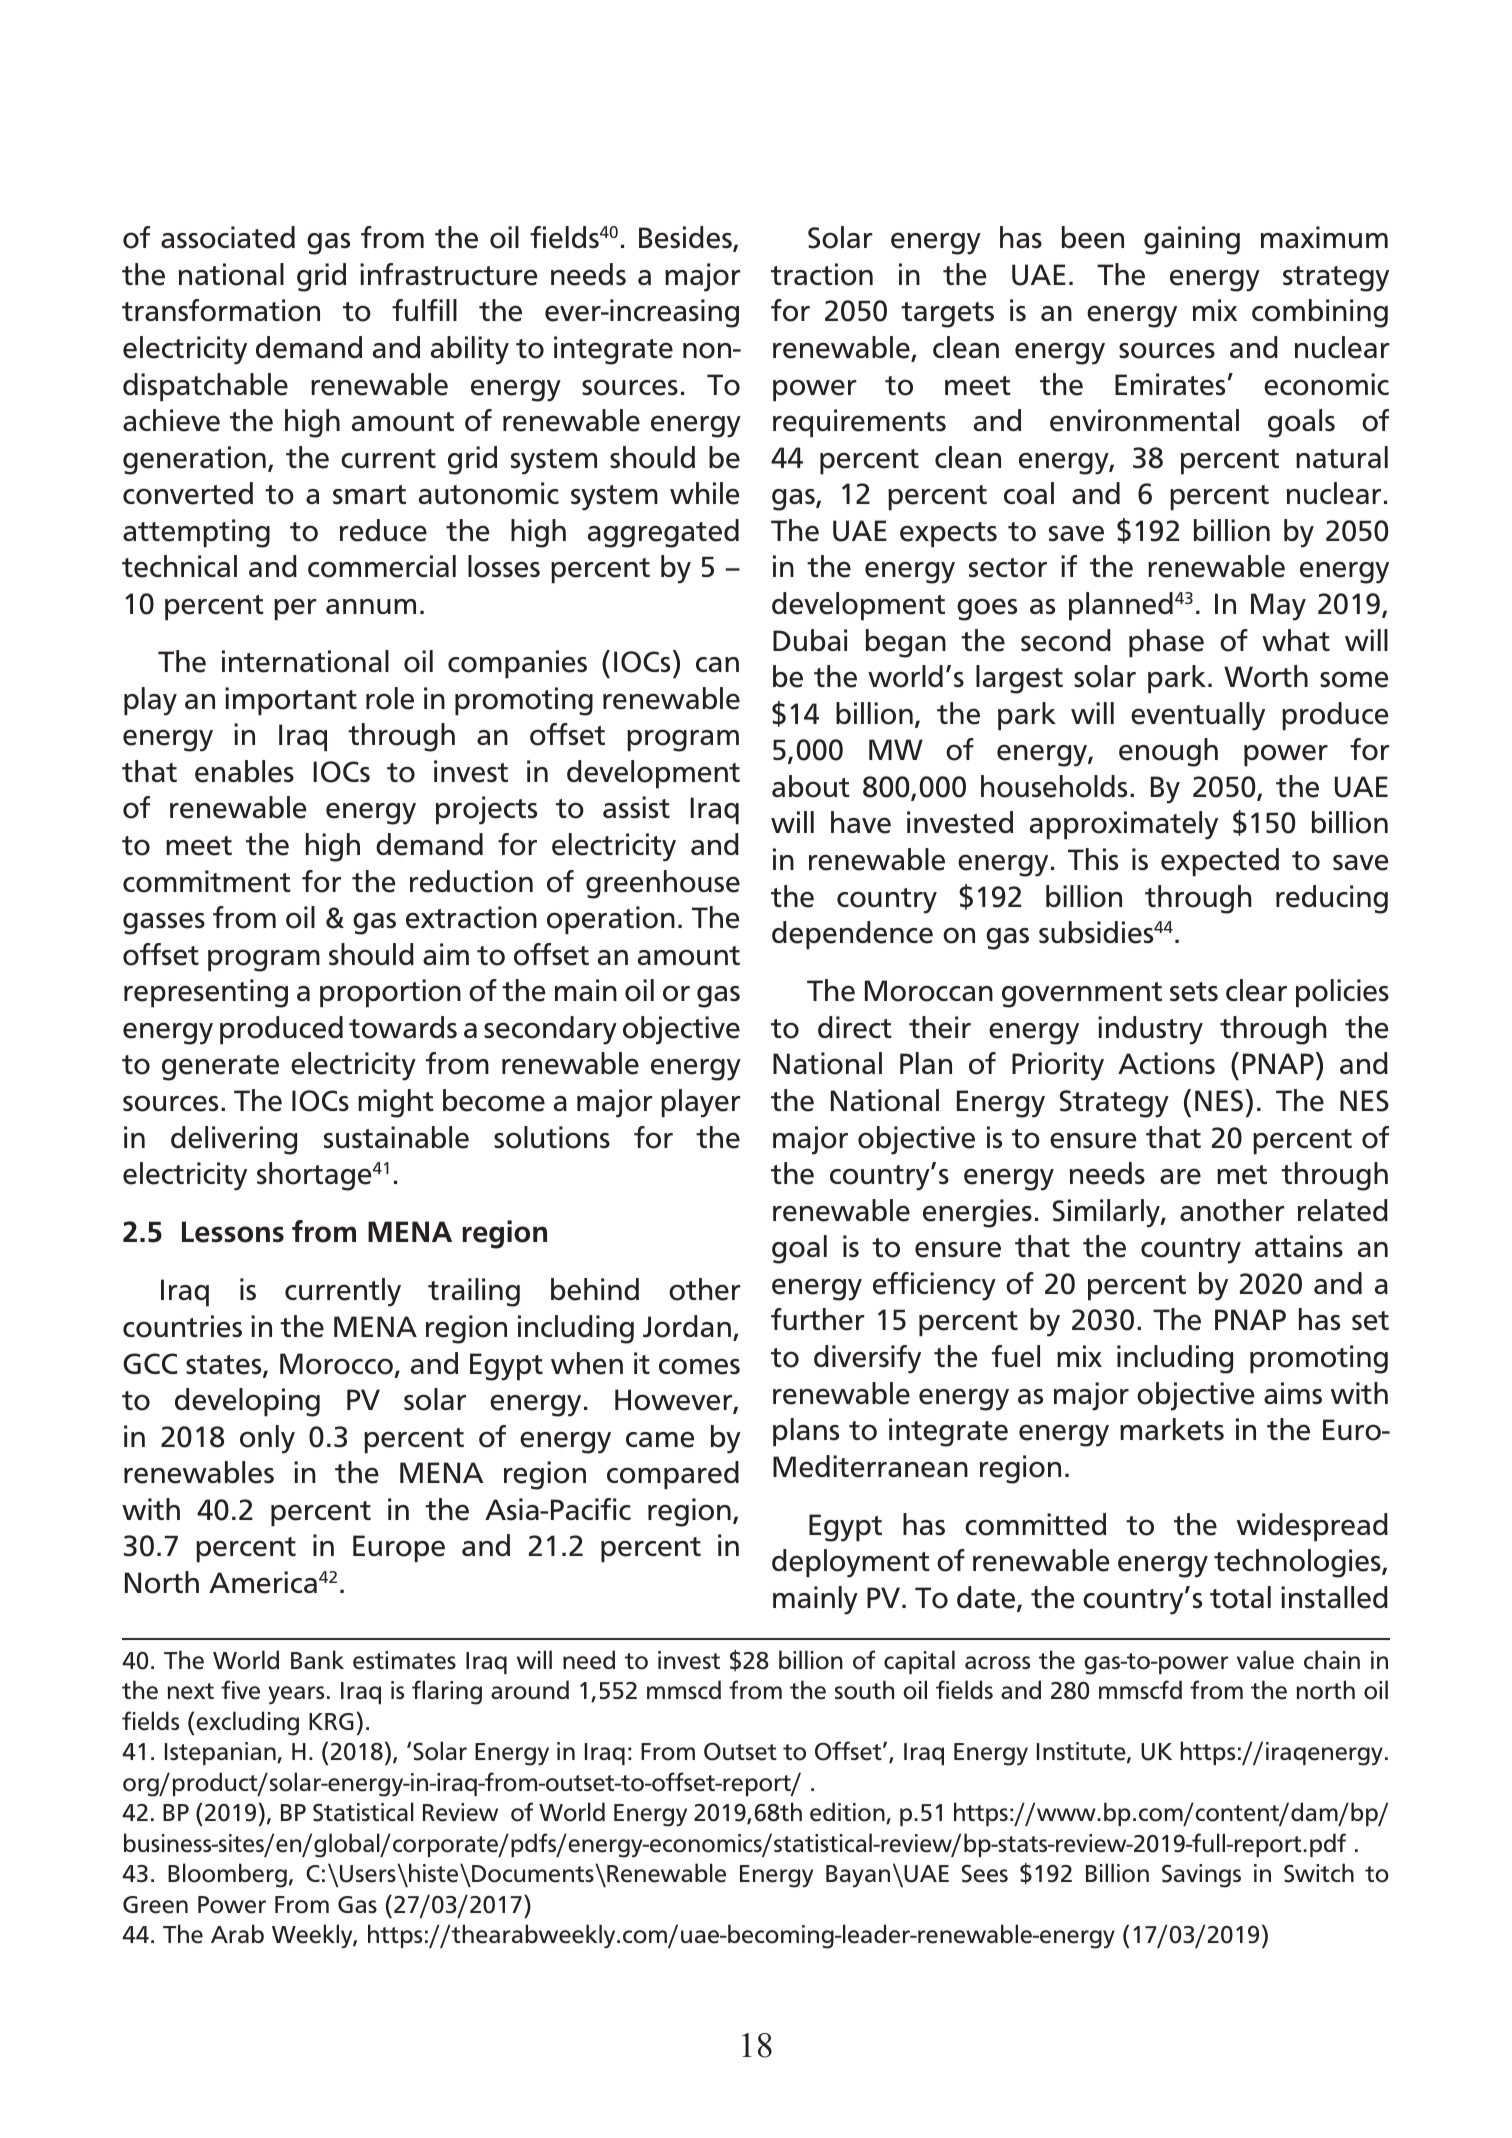 This screenshot has width=1512, height=2138. I want to click on gaining, so click(1192, 240).
